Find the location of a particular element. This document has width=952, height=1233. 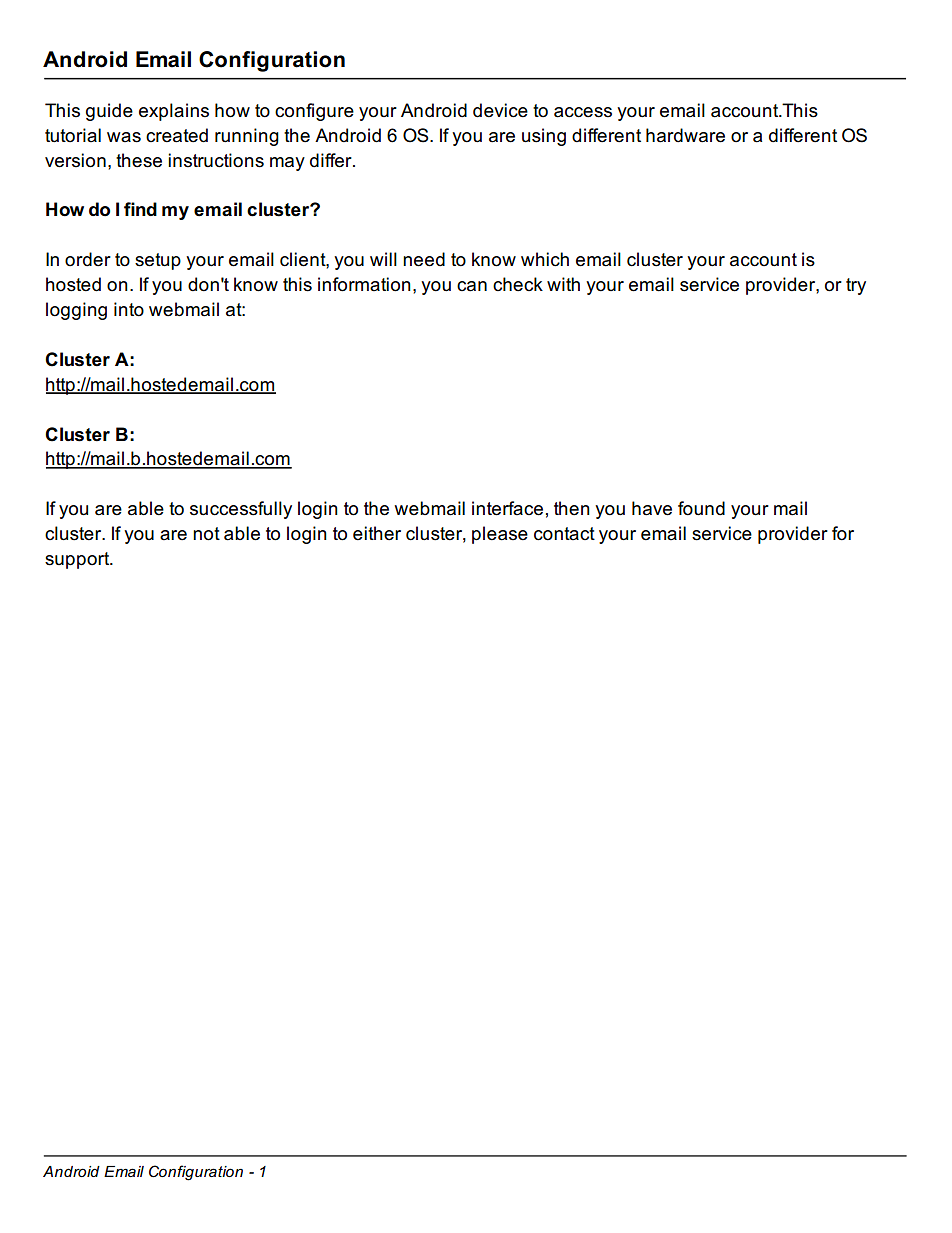

device is located at coordinates (500, 110).
